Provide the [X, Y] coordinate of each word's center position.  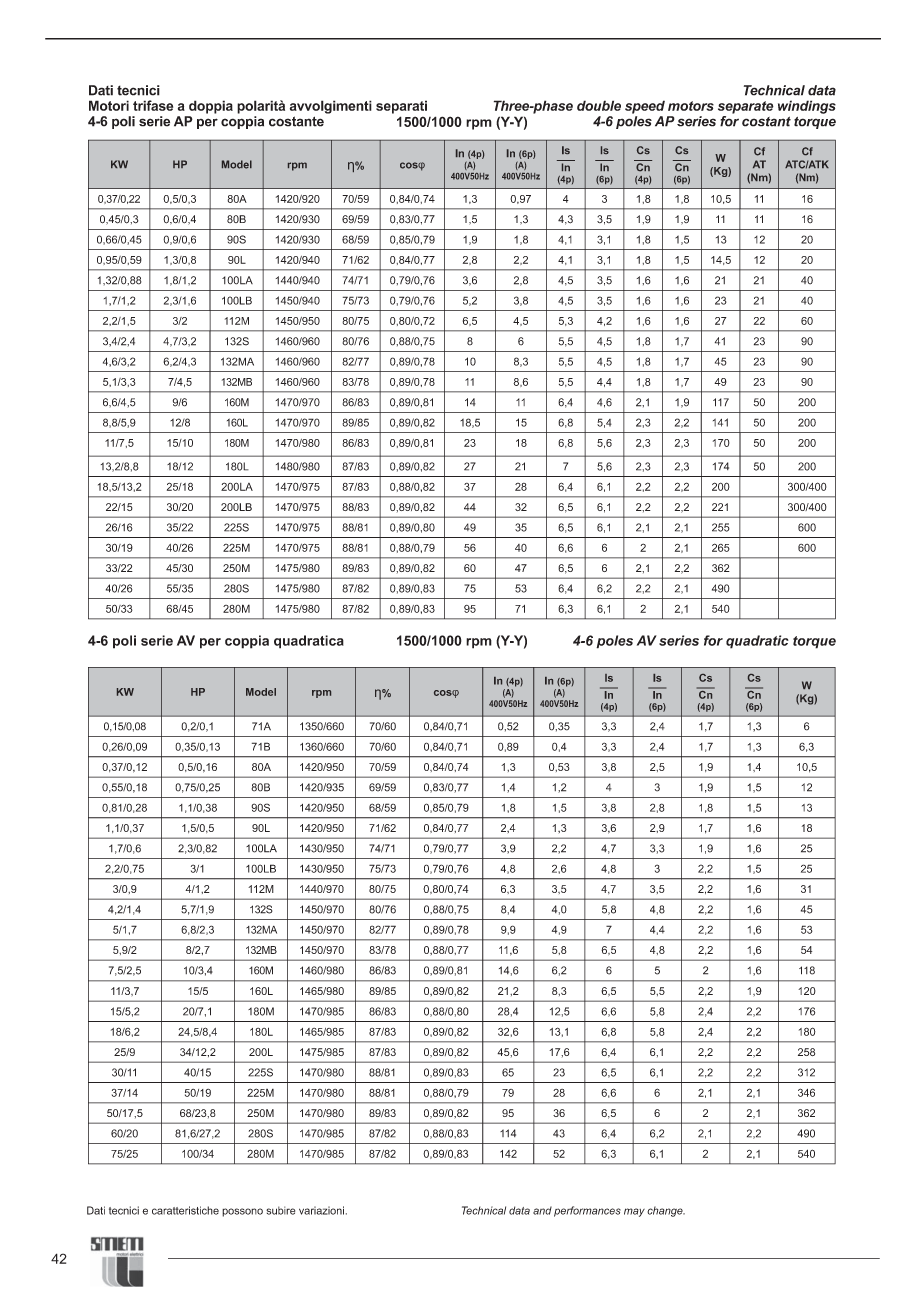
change [666, 1211]
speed [645, 107]
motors [691, 106]
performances [587, 1211]
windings [807, 107]
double [599, 105]
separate [746, 107]
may [634, 1212]
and [542, 1210]
